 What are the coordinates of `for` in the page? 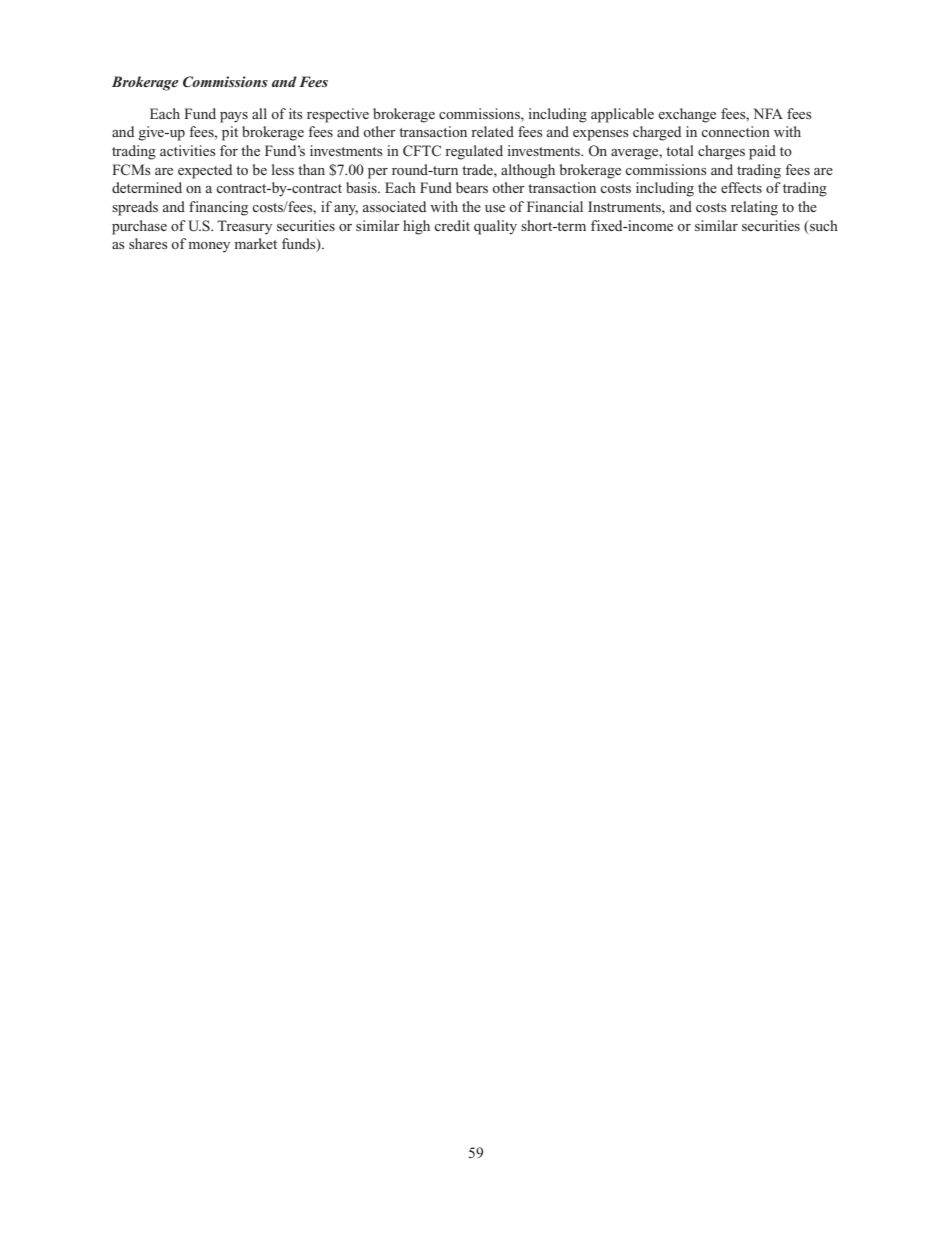 It's located at (229, 150).
